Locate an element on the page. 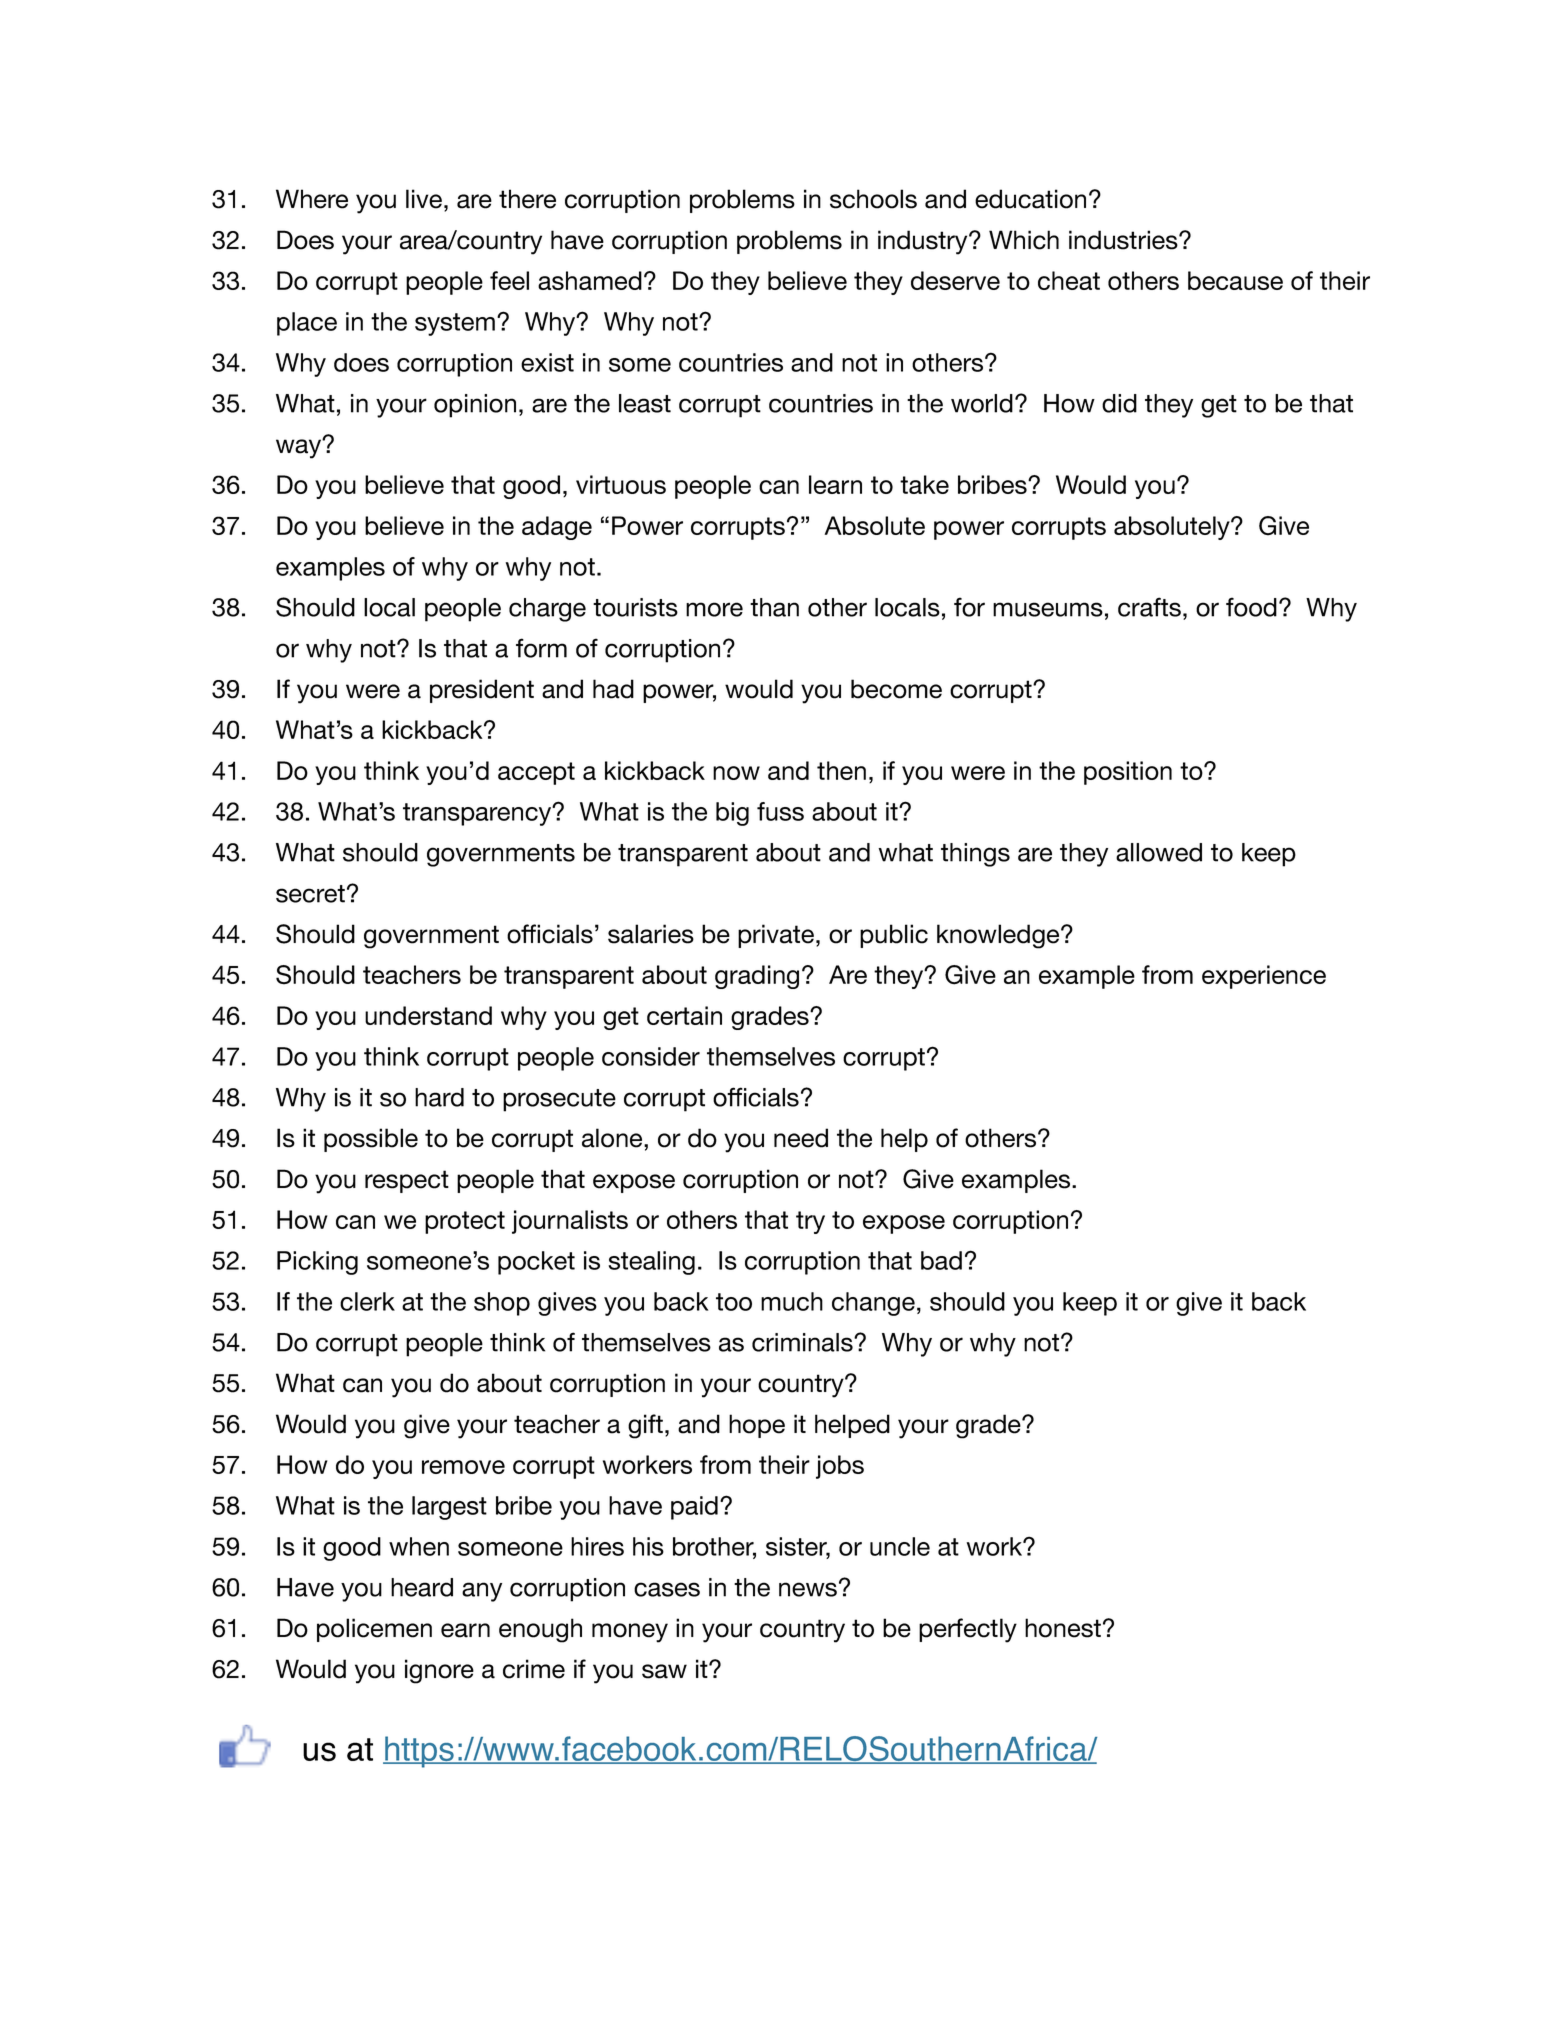 The height and width of the image is (2021, 1562). respect is located at coordinates (407, 1181).
